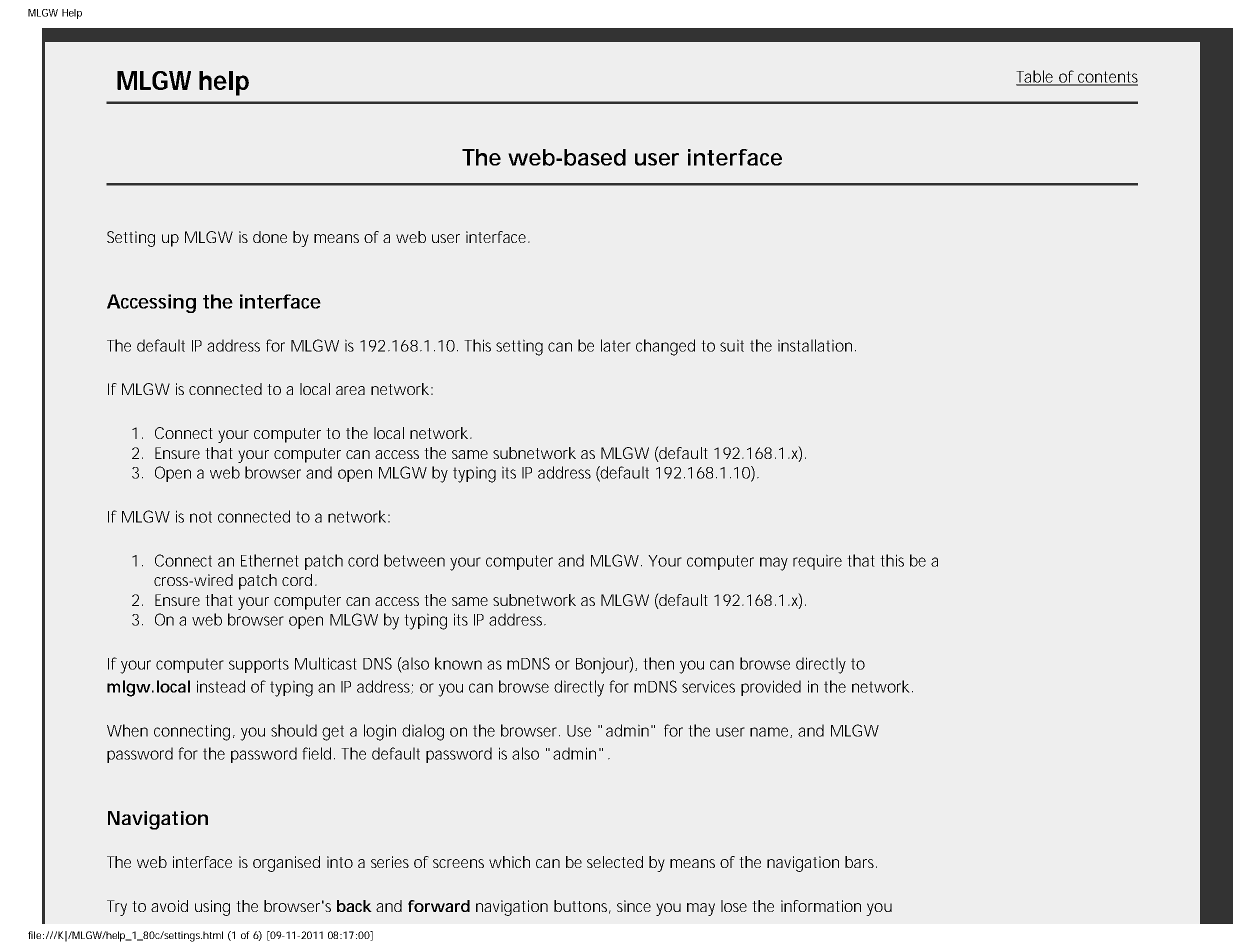  I want to click on using, so click(212, 908).
